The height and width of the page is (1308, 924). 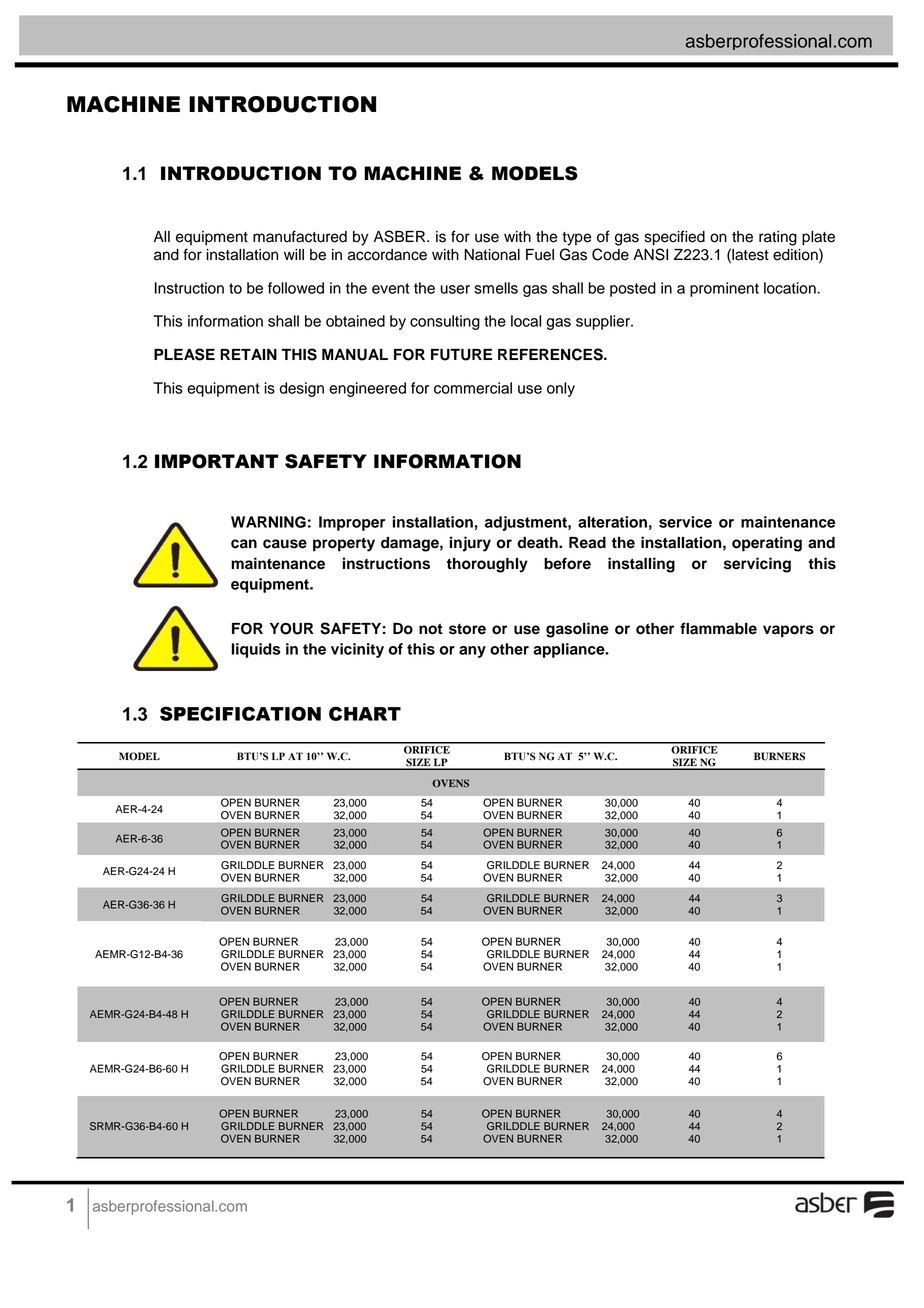 I want to click on vapors, so click(x=788, y=631).
